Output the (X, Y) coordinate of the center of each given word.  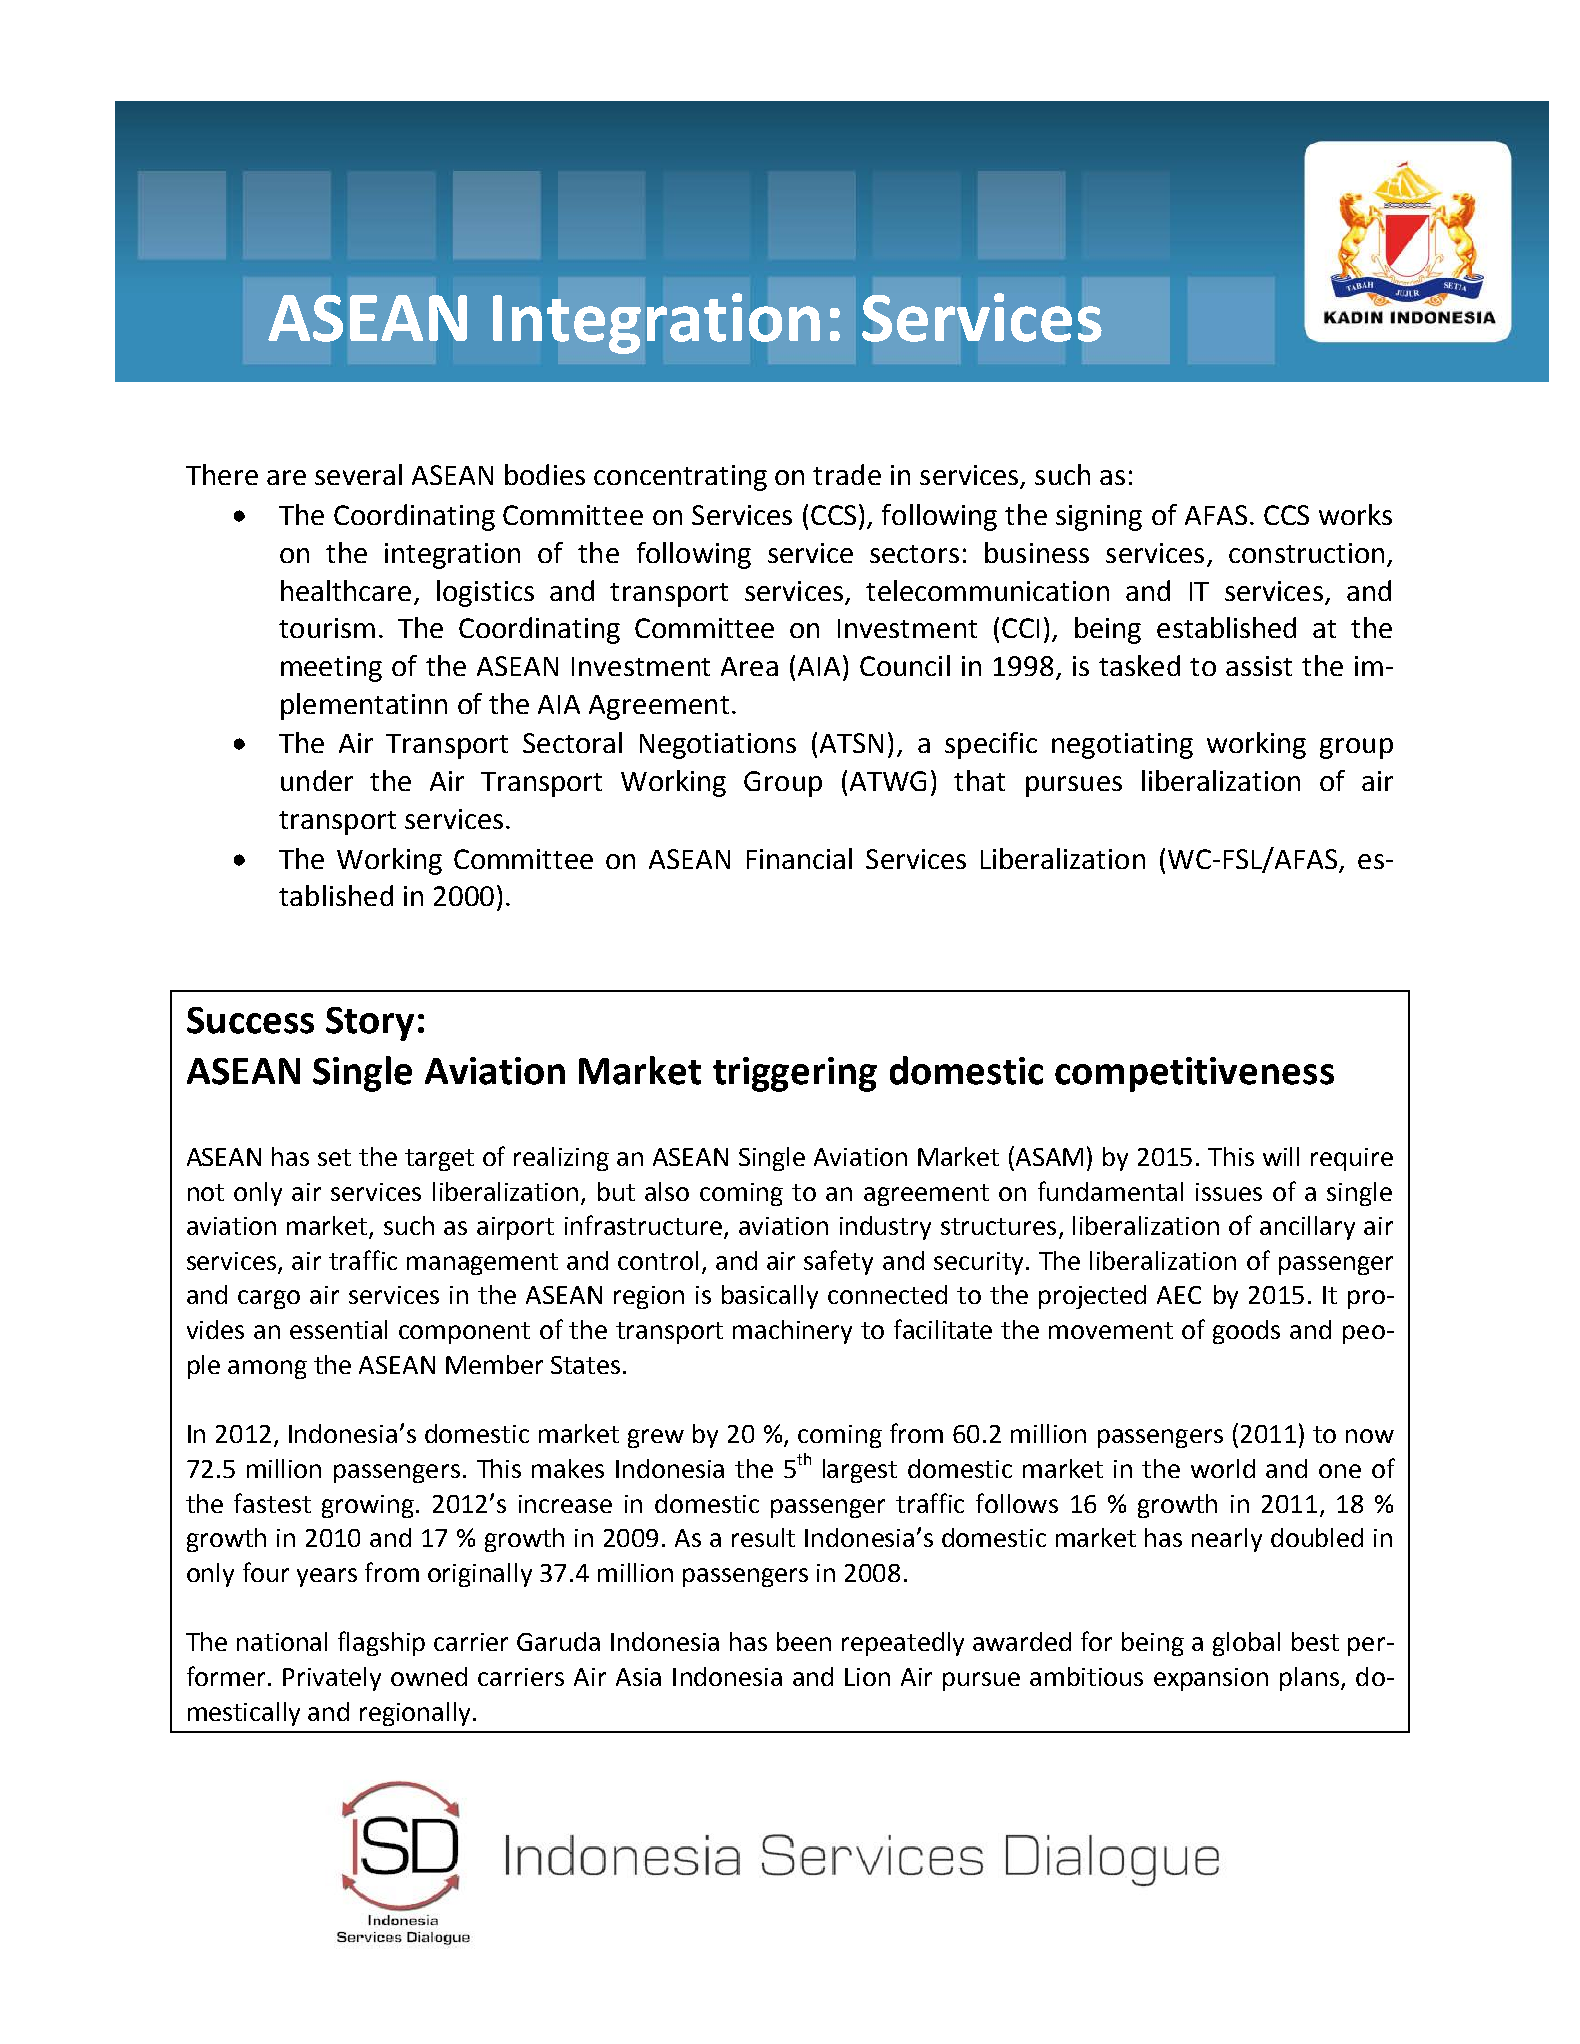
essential (338, 1329)
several (358, 474)
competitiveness (1194, 1074)
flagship (381, 1643)
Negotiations (718, 746)
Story (370, 1024)
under (317, 780)
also (667, 1191)
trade (847, 474)
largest (860, 1471)
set (334, 1157)
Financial (799, 858)
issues (1229, 1192)
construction (1306, 553)
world (1223, 1468)
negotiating (1122, 746)
